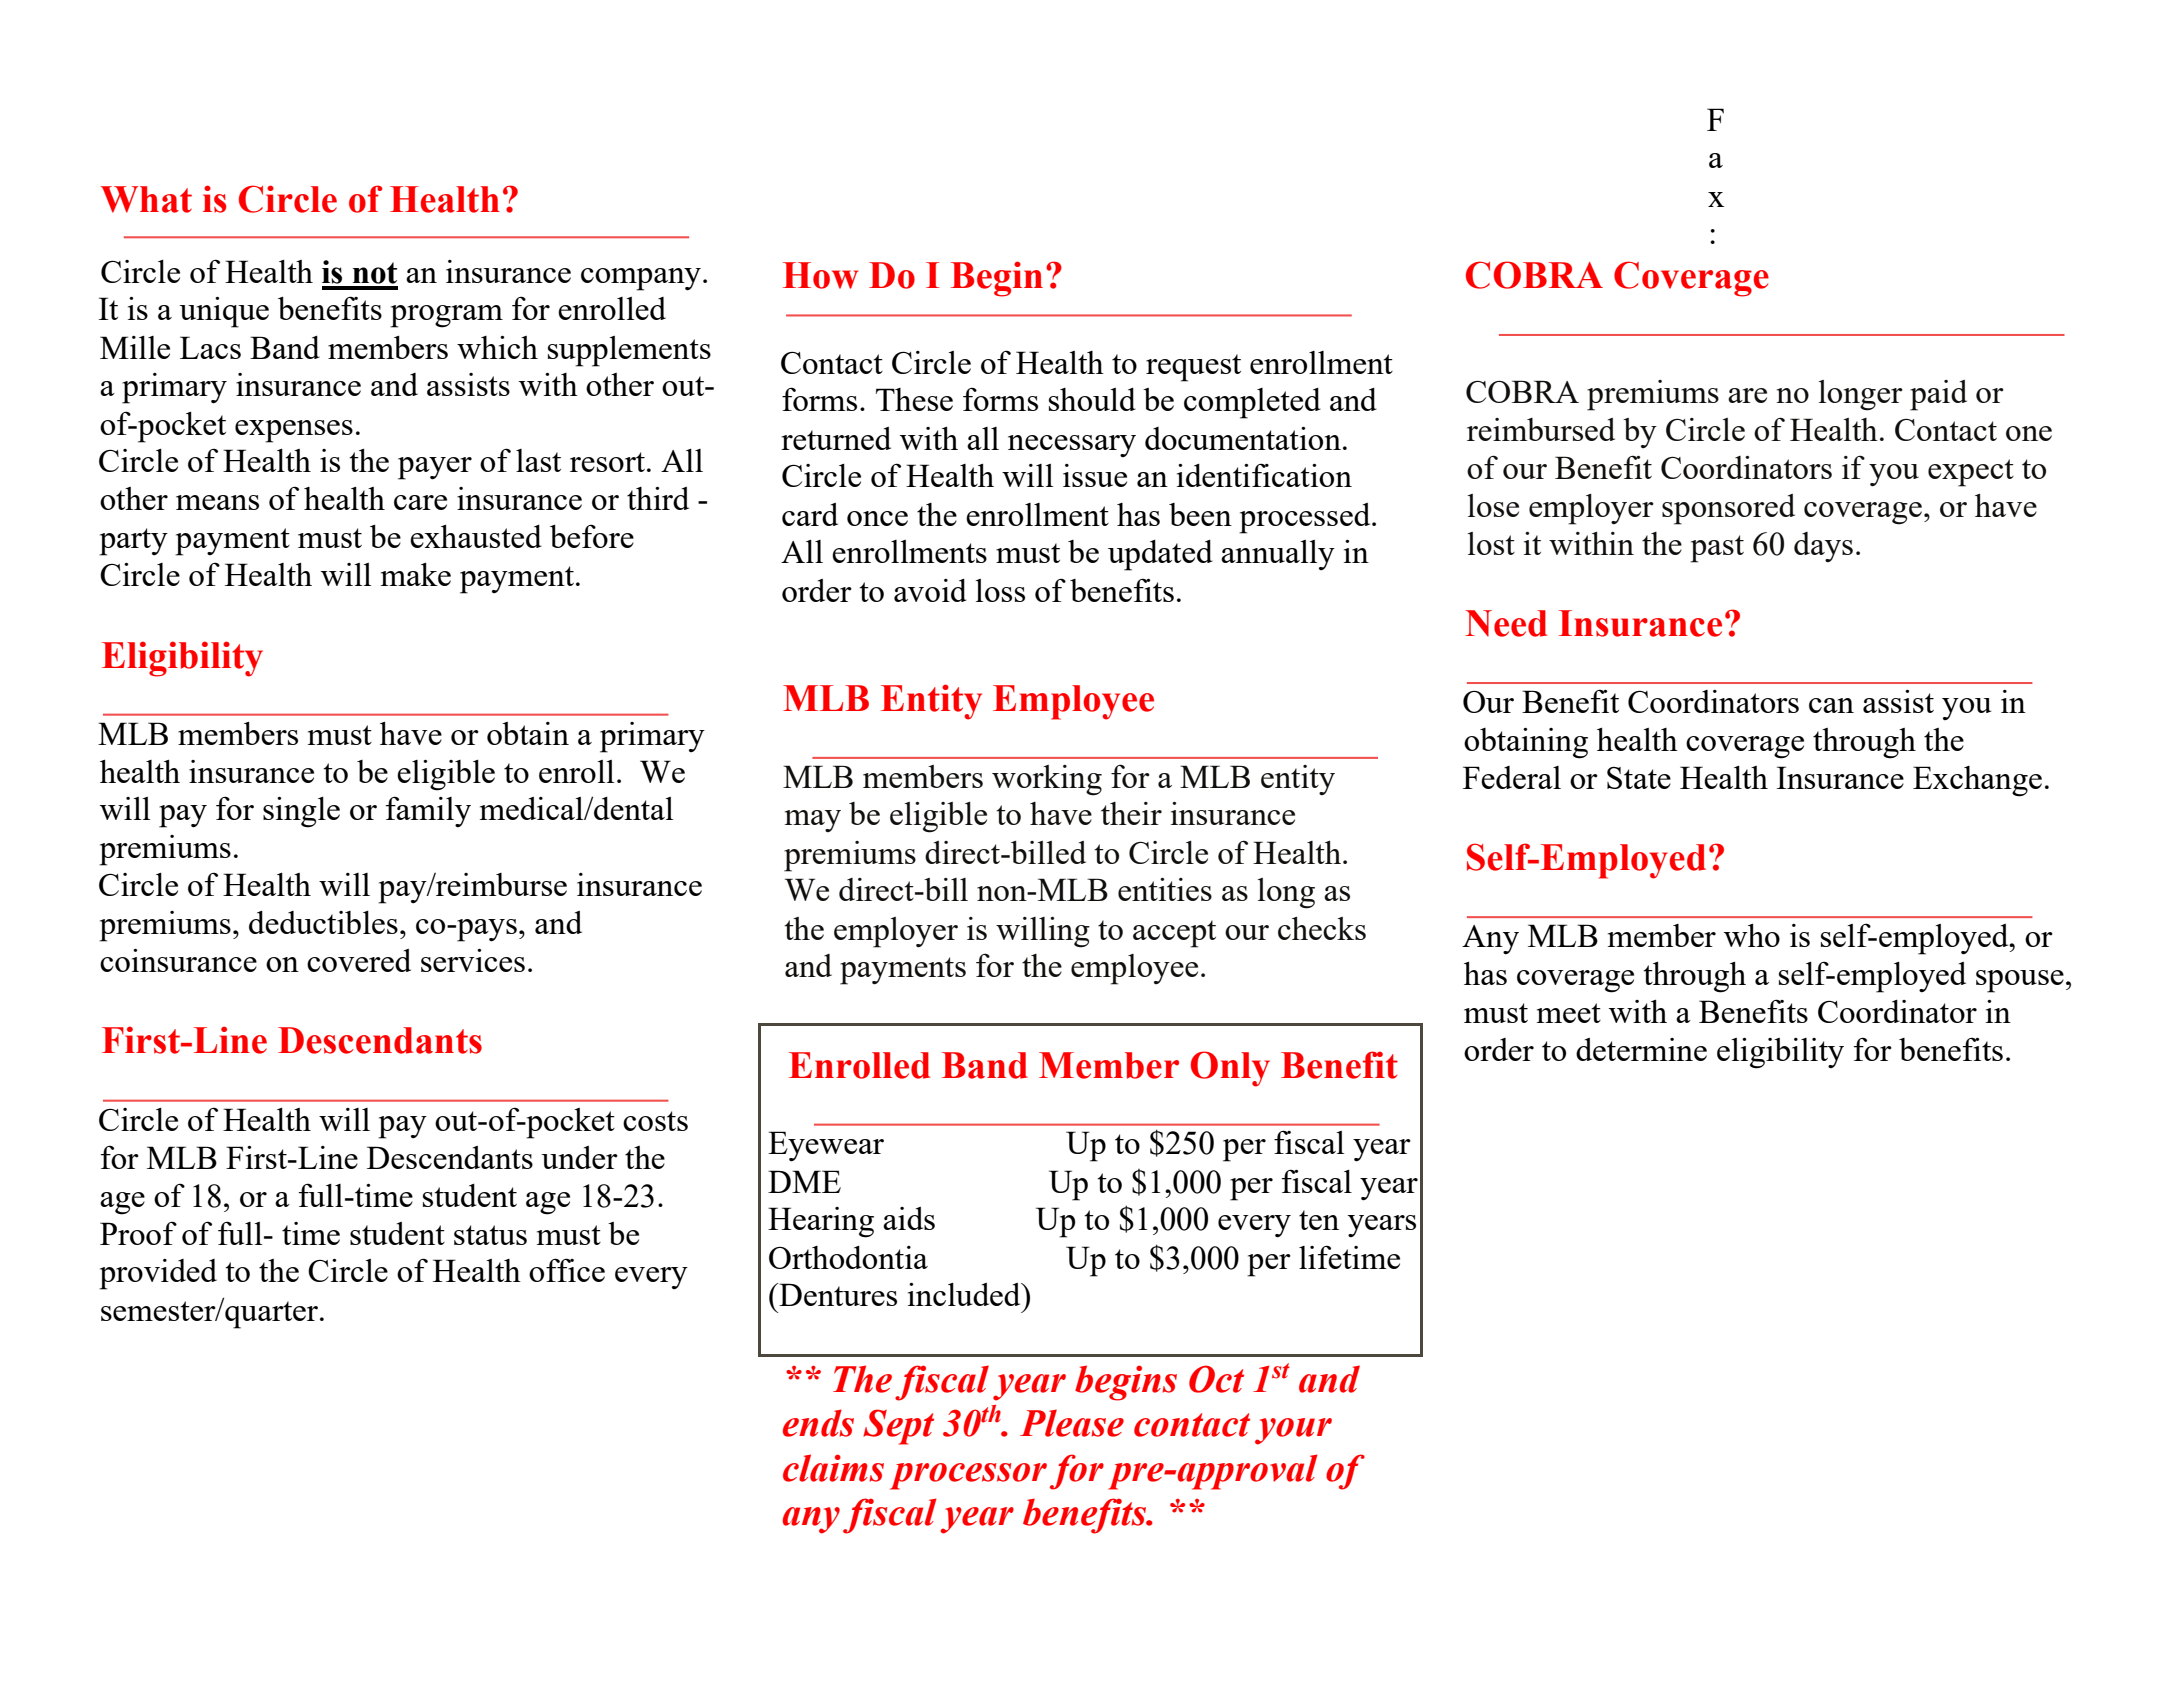 This screenshot has width=2180, height=1684. Describe the element at coordinates (416, 574) in the screenshot. I see `make` at that location.
